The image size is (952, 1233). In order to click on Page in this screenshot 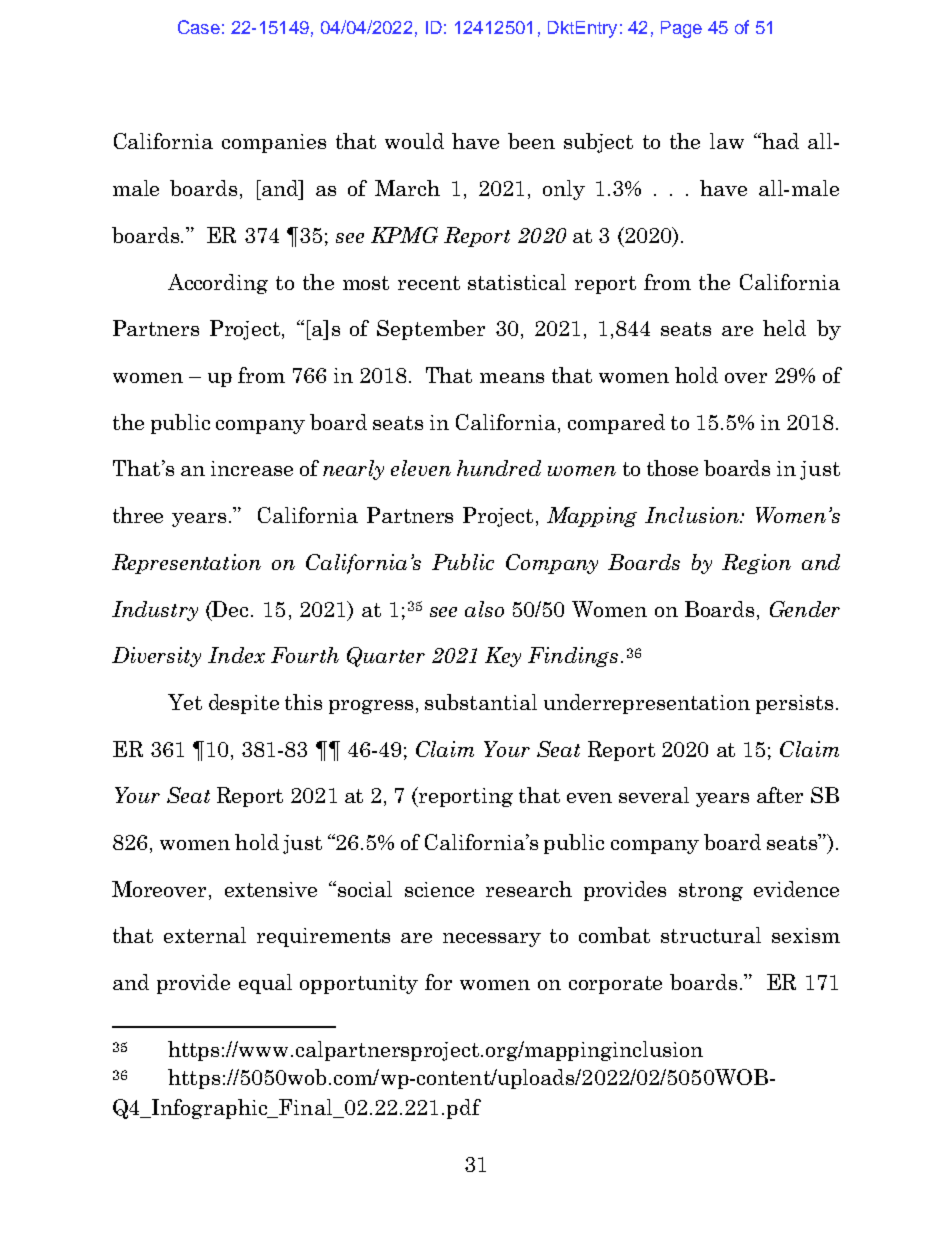, I will do `click(681, 29)`.
